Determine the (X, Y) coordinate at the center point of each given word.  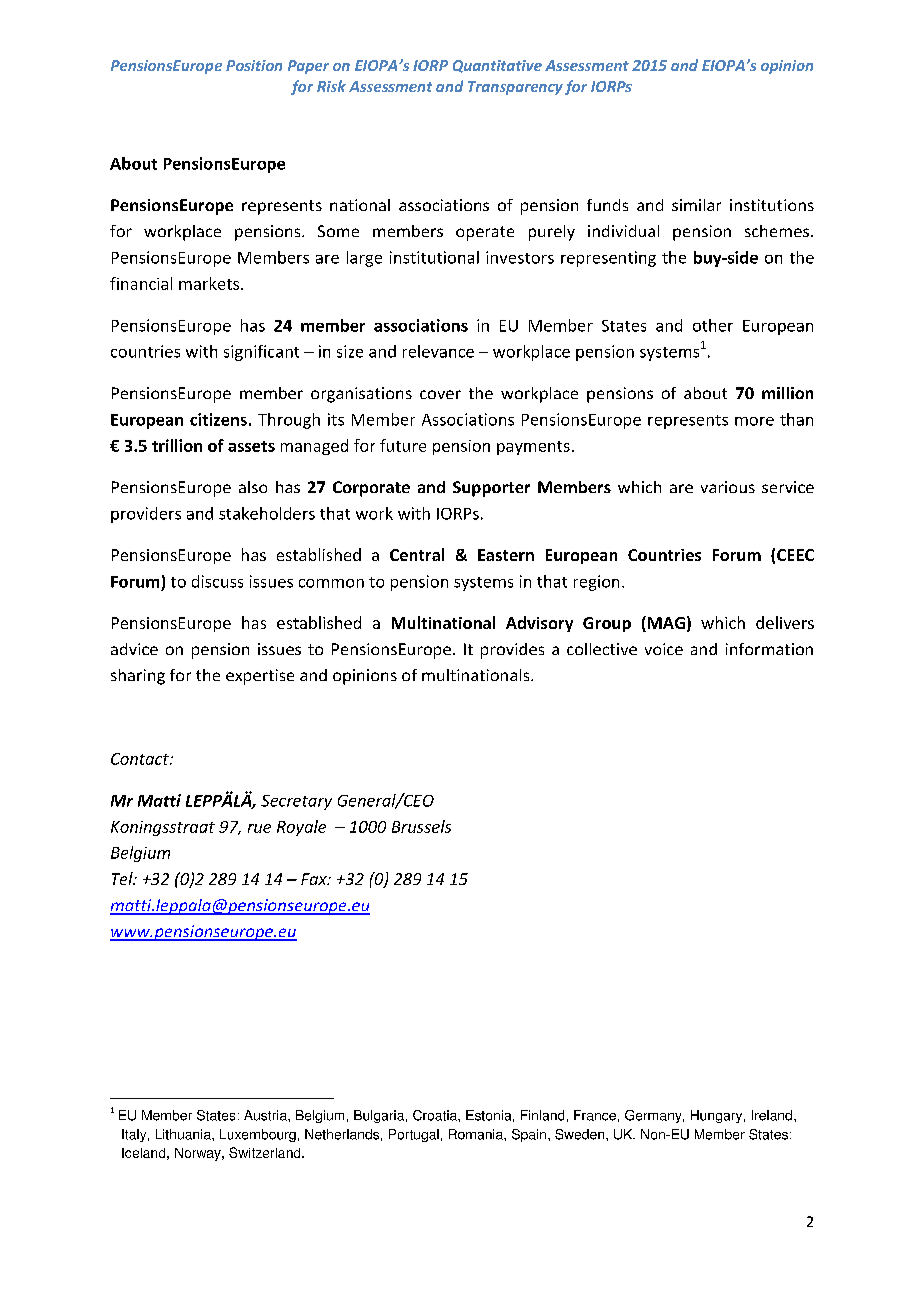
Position (254, 65)
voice (664, 649)
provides (512, 651)
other (713, 325)
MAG (665, 624)
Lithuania (184, 1134)
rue (259, 828)
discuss (217, 581)
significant (261, 353)
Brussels (421, 826)
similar (696, 205)
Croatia (436, 1115)
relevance (438, 351)
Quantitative (497, 66)
